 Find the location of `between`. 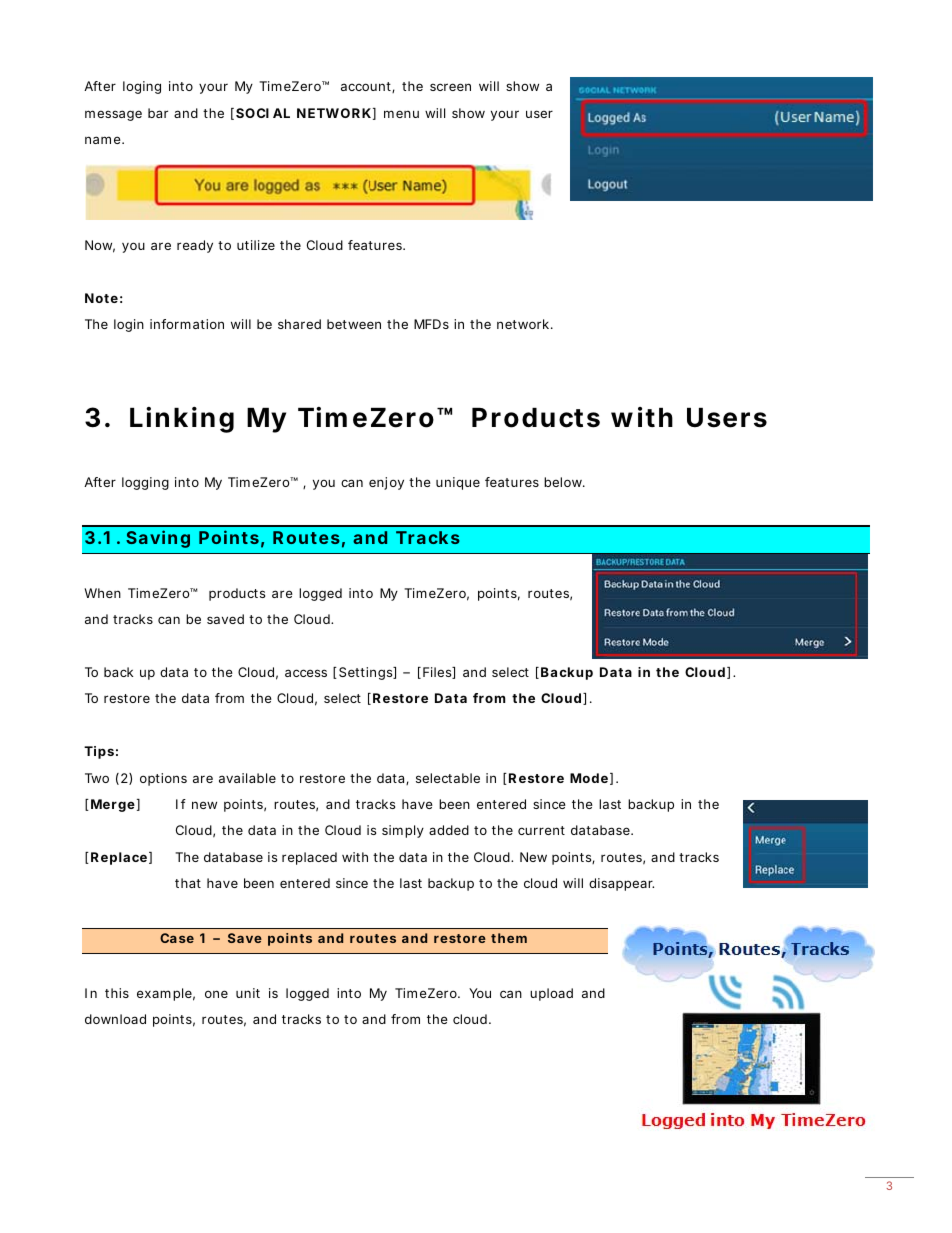

between is located at coordinates (354, 324).
